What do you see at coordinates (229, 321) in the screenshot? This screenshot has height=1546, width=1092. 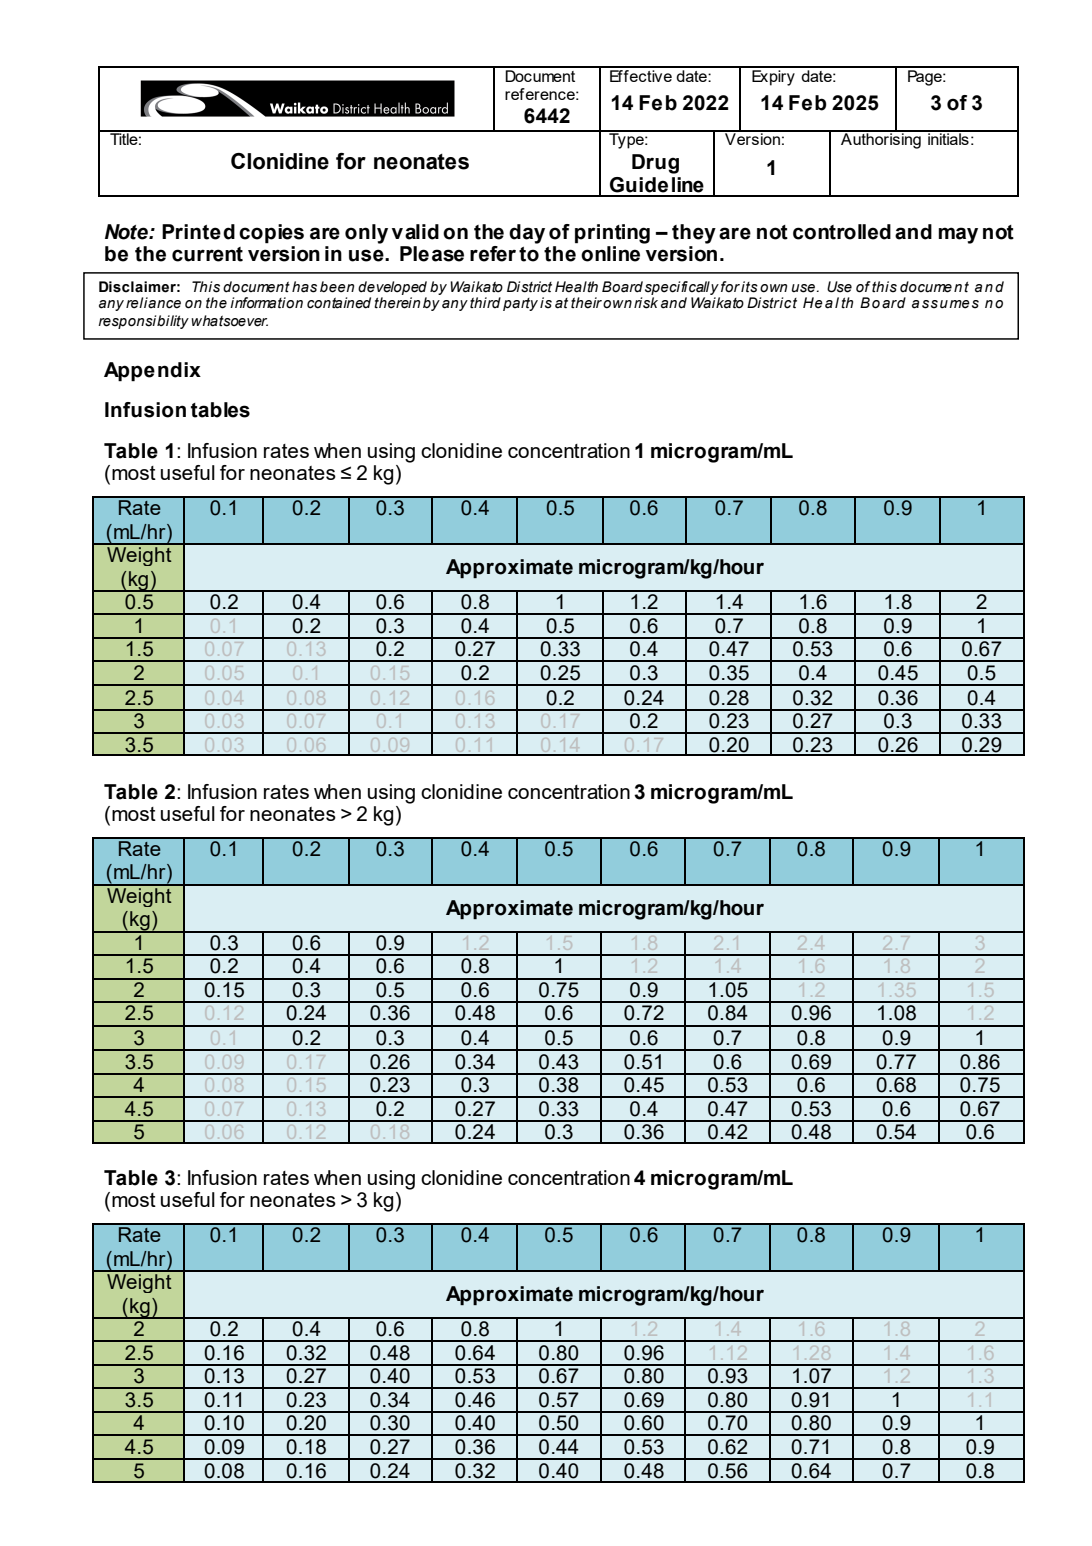 I see `whatsoever` at bounding box center [229, 321].
